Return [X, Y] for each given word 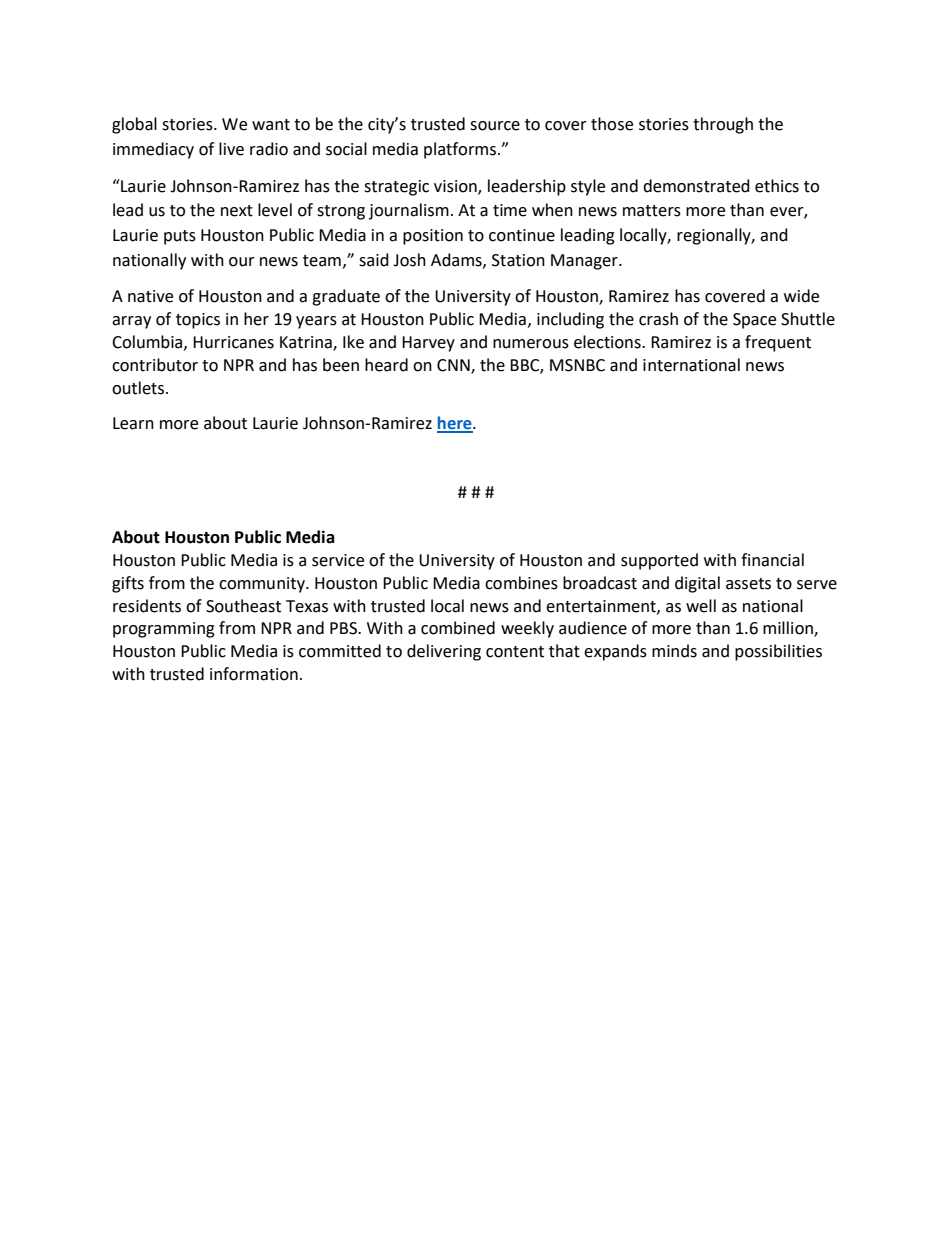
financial [772, 560]
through [723, 125]
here [455, 424]
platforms [460, 150]
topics [198, 321]
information [254, 674]
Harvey [428, 344]
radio [269, 149]
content [515, 652]
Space [754, 321]
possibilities [778, 652]
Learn [133, 423]
